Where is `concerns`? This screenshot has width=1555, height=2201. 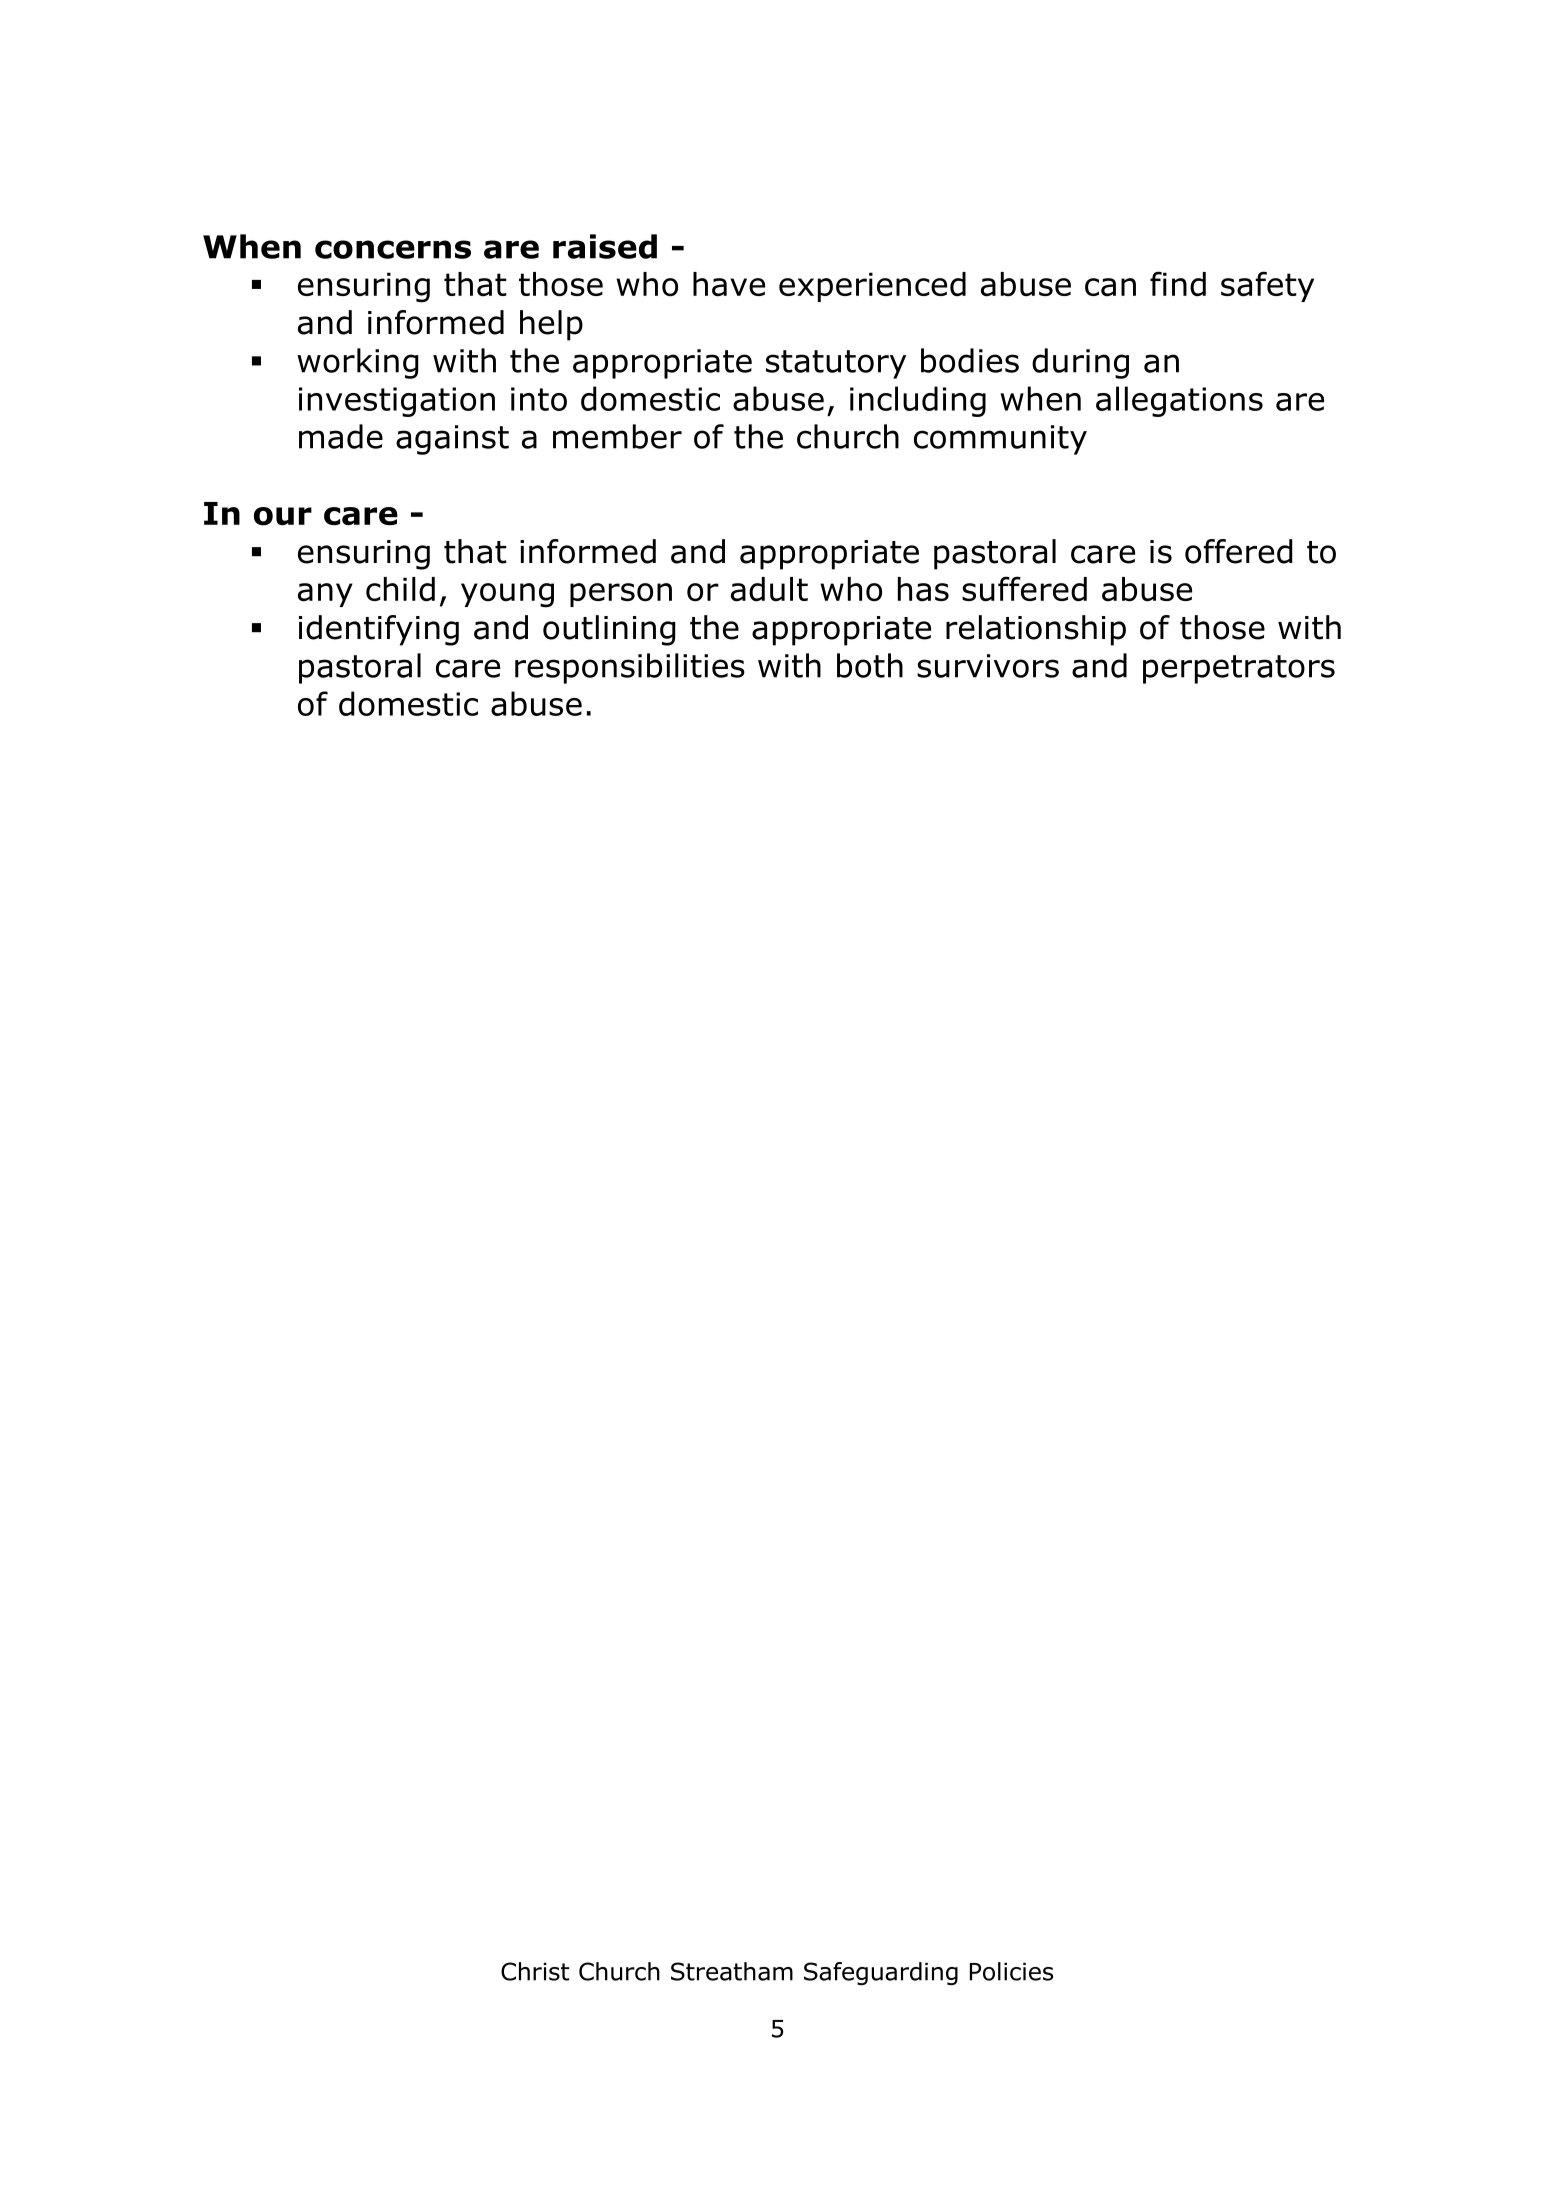 concerns is located at coordinates (393, 249).
